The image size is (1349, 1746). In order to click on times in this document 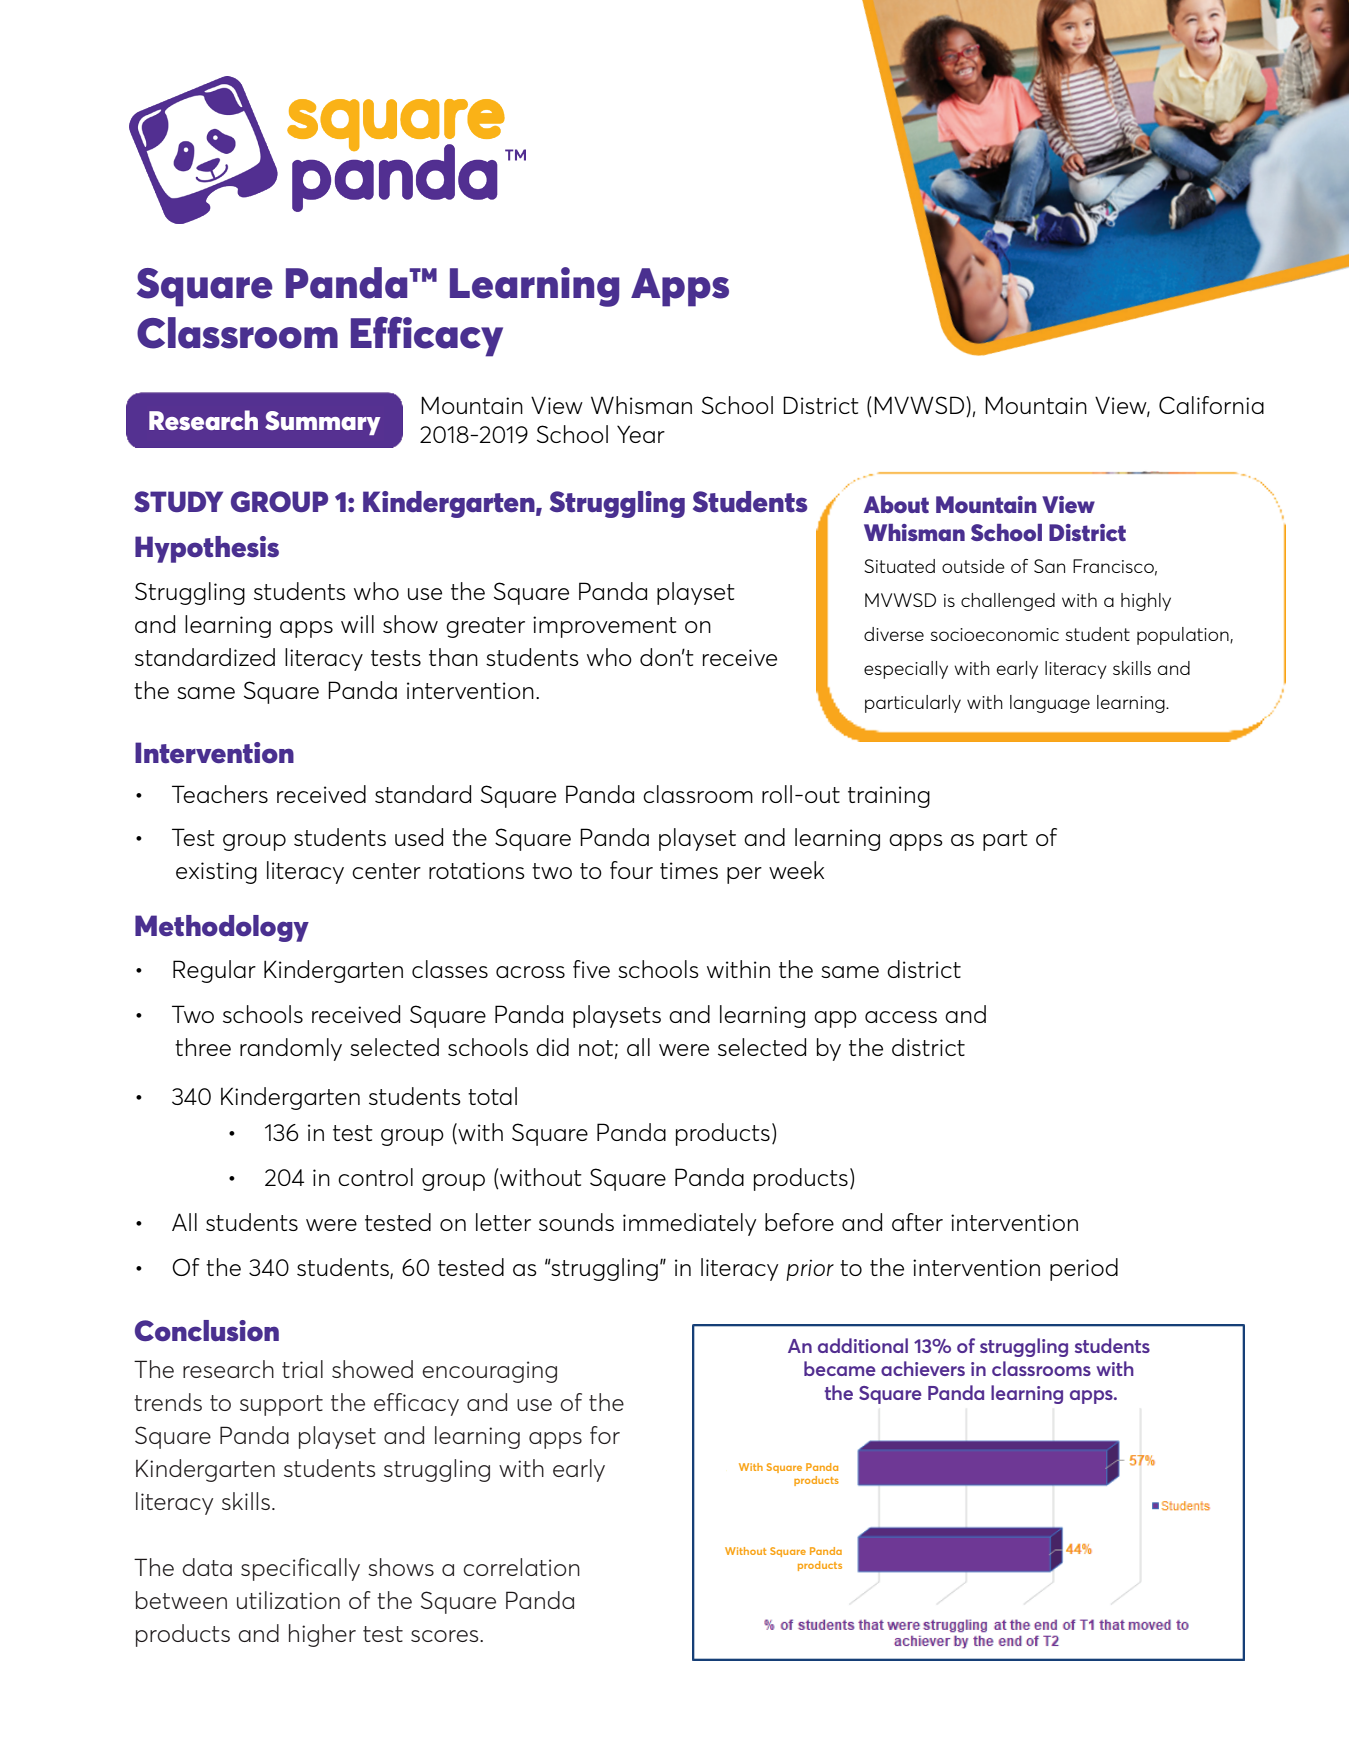, I will do `click(689, 870)`.
